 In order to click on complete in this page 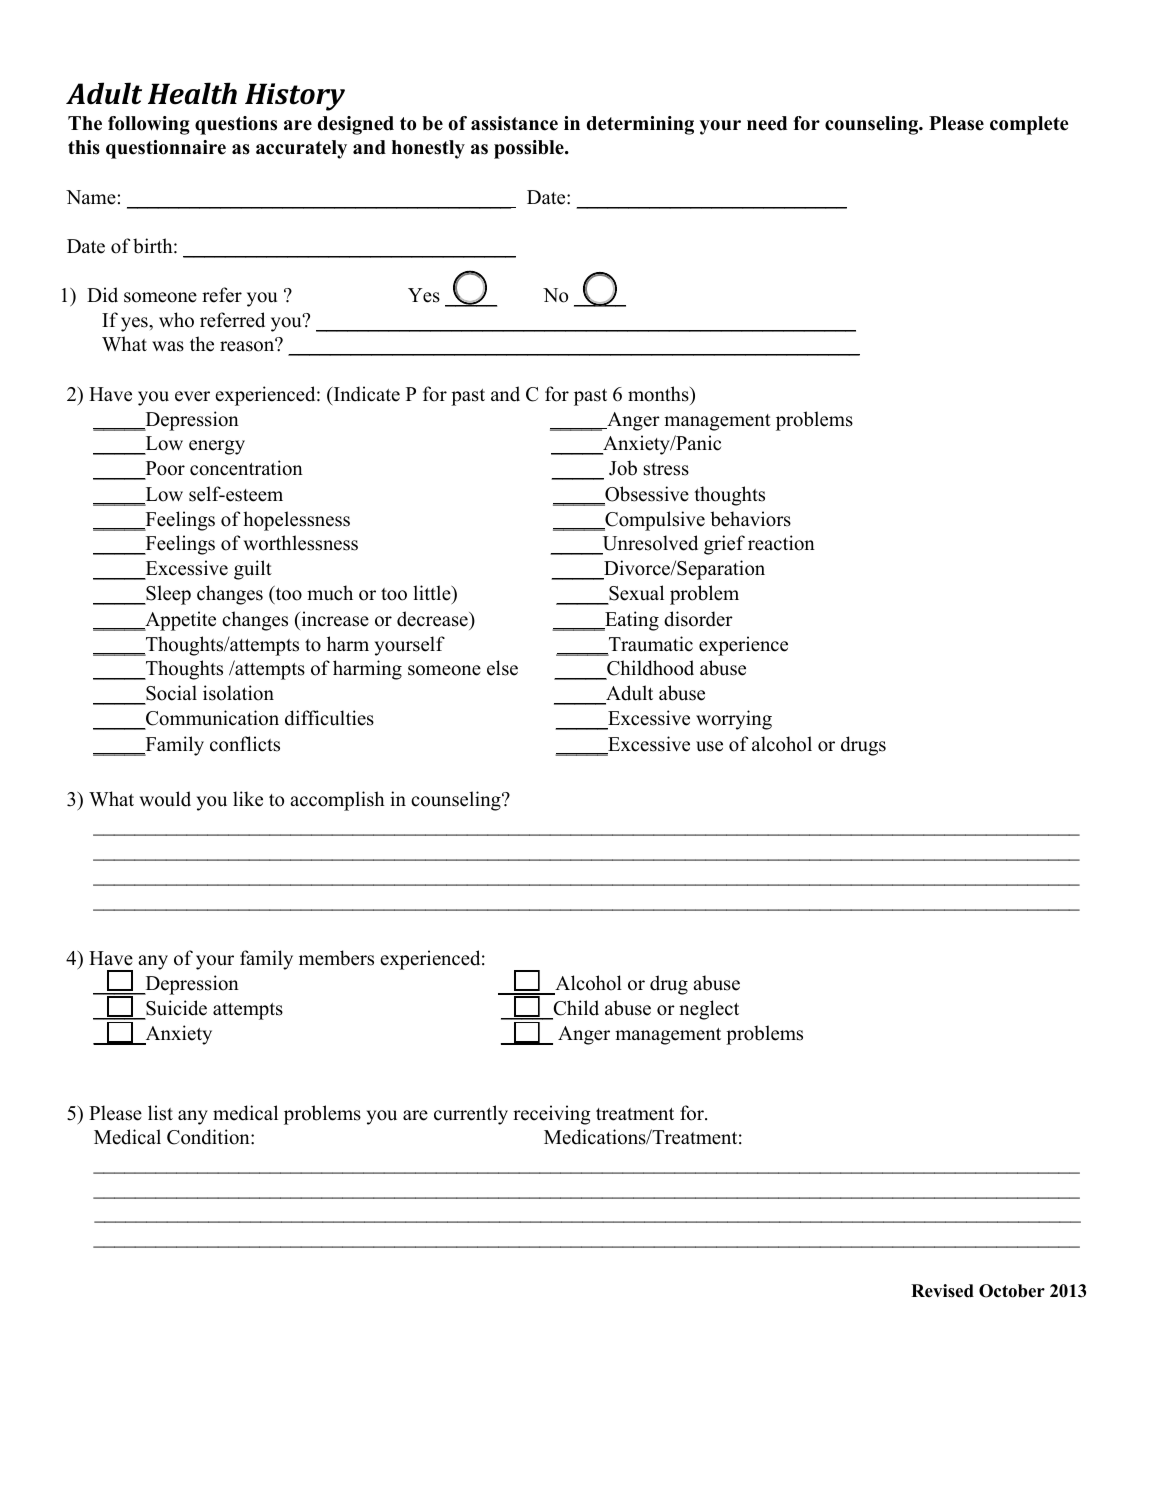, I will do `click(1029, 125)`.
